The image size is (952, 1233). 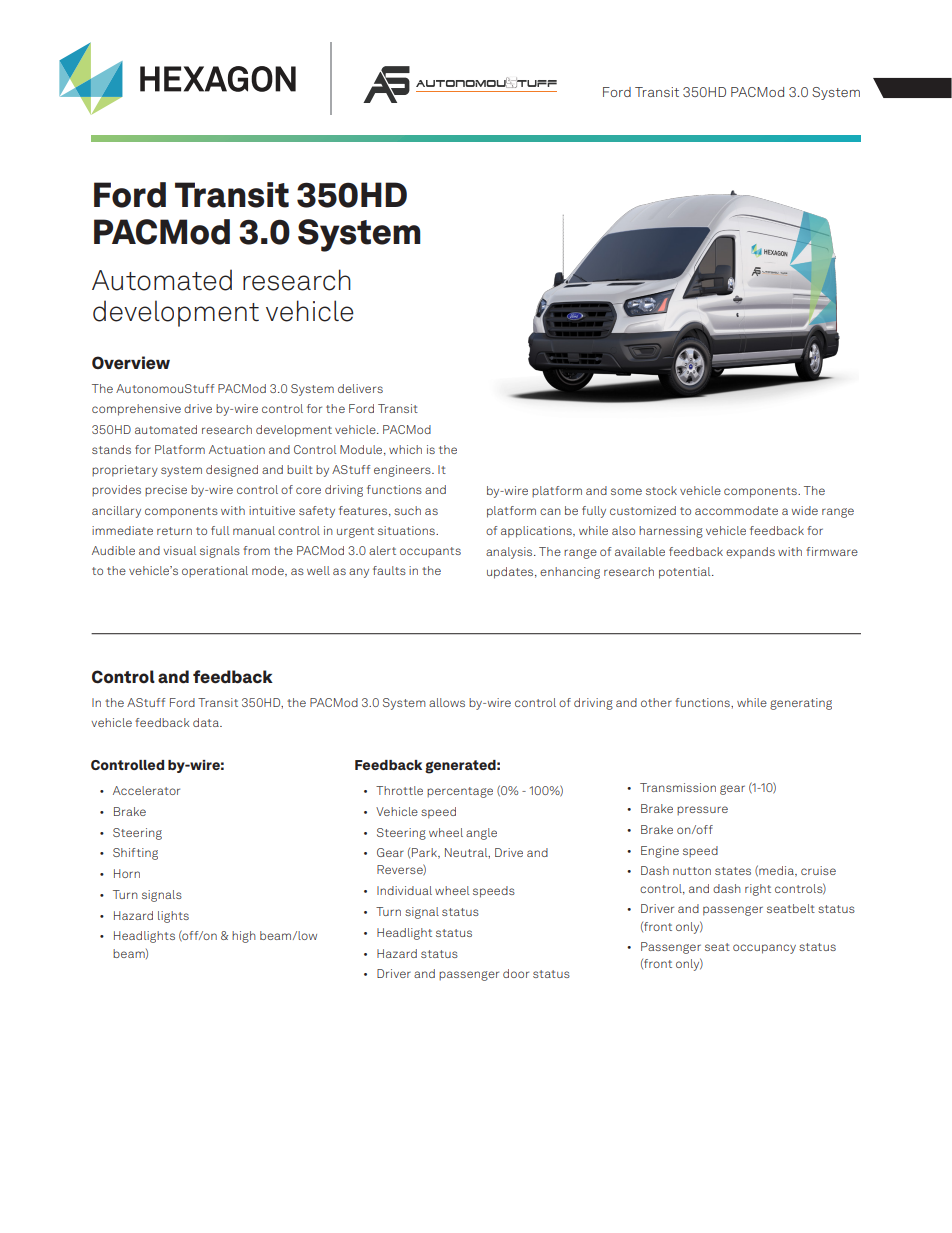 I want to click on high, so click(x=244, y=937).
